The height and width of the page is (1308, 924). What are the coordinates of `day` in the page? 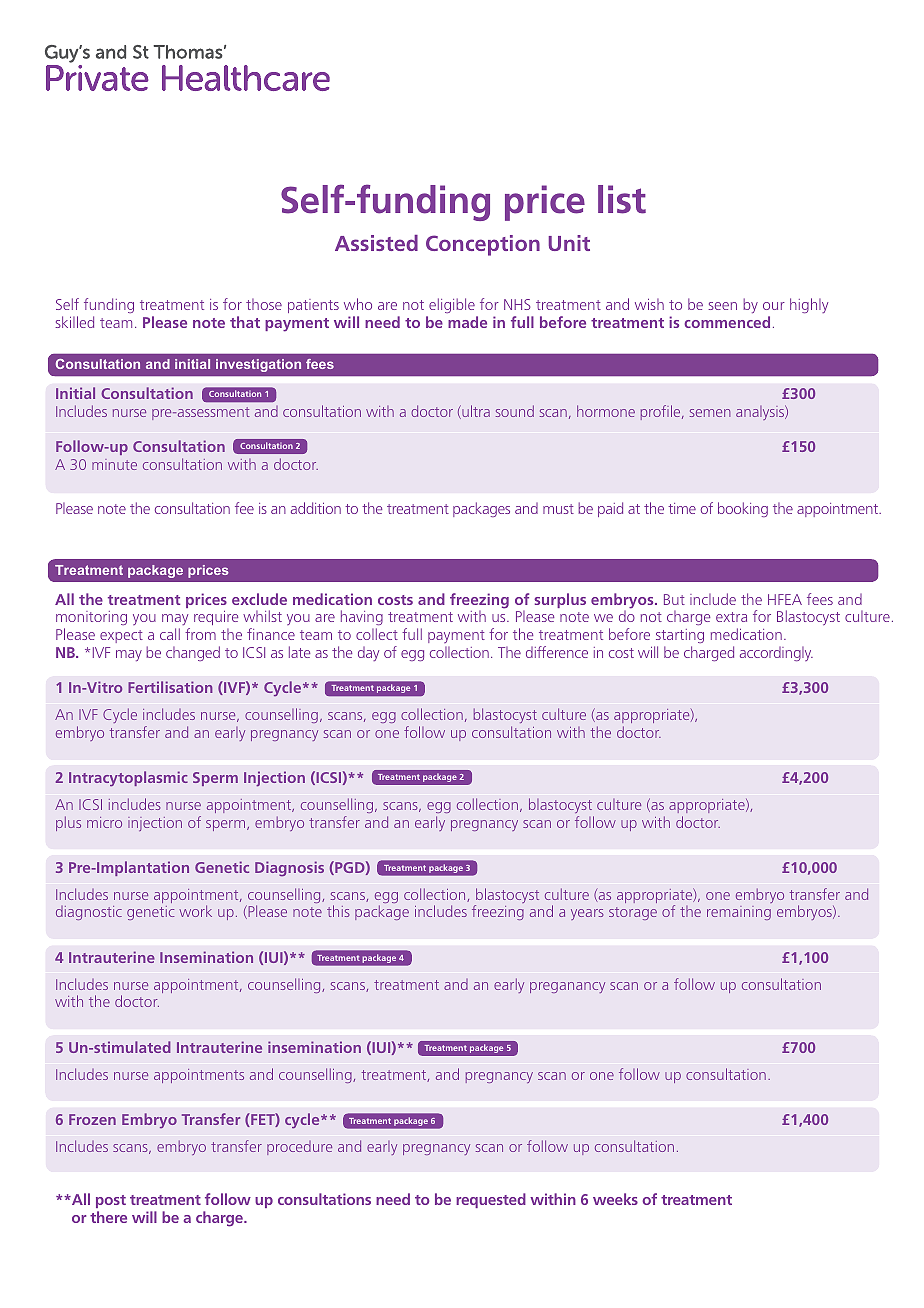 It's located at (368, 654).
